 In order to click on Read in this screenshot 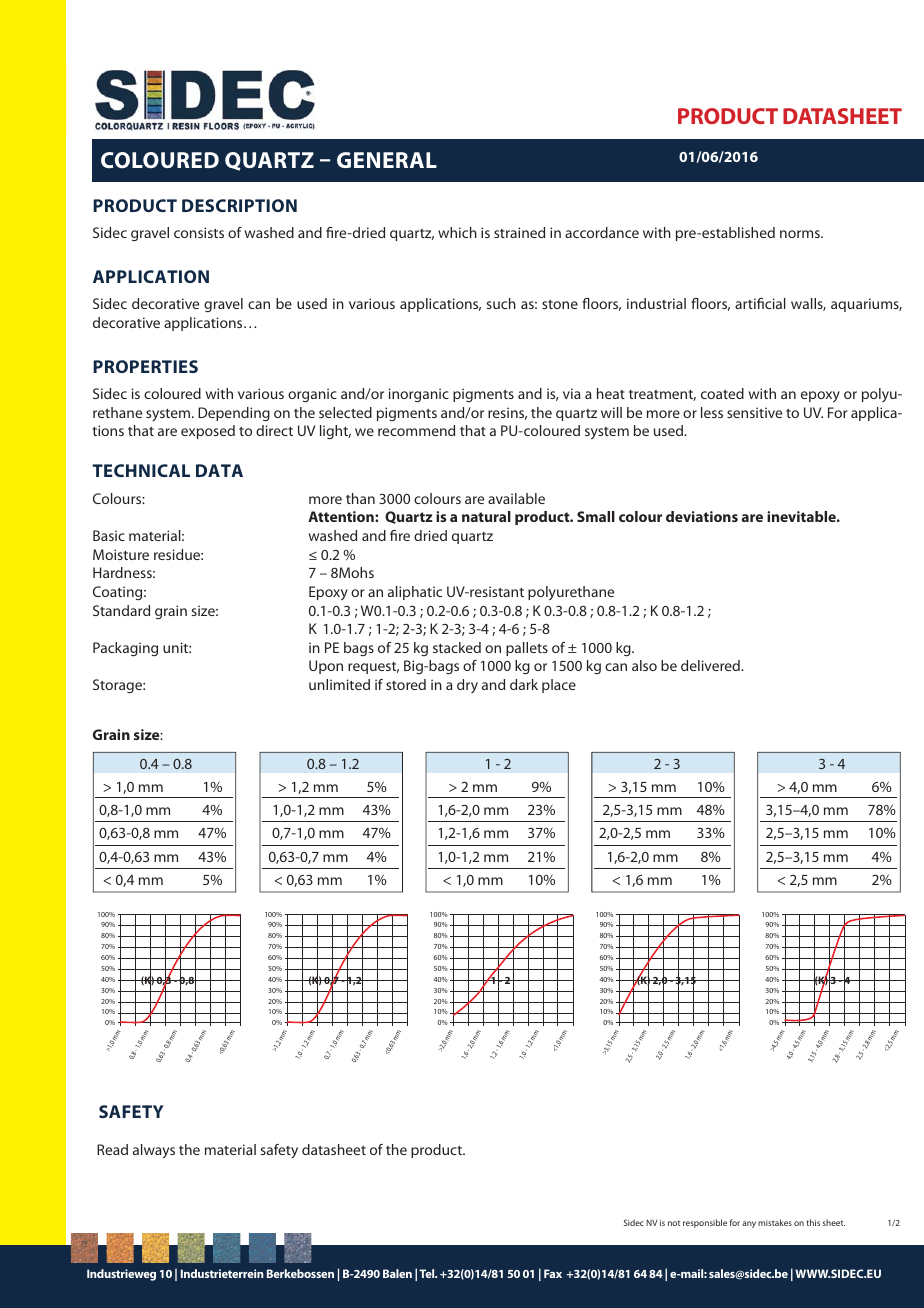, I will do `click(112, 1149)`.
